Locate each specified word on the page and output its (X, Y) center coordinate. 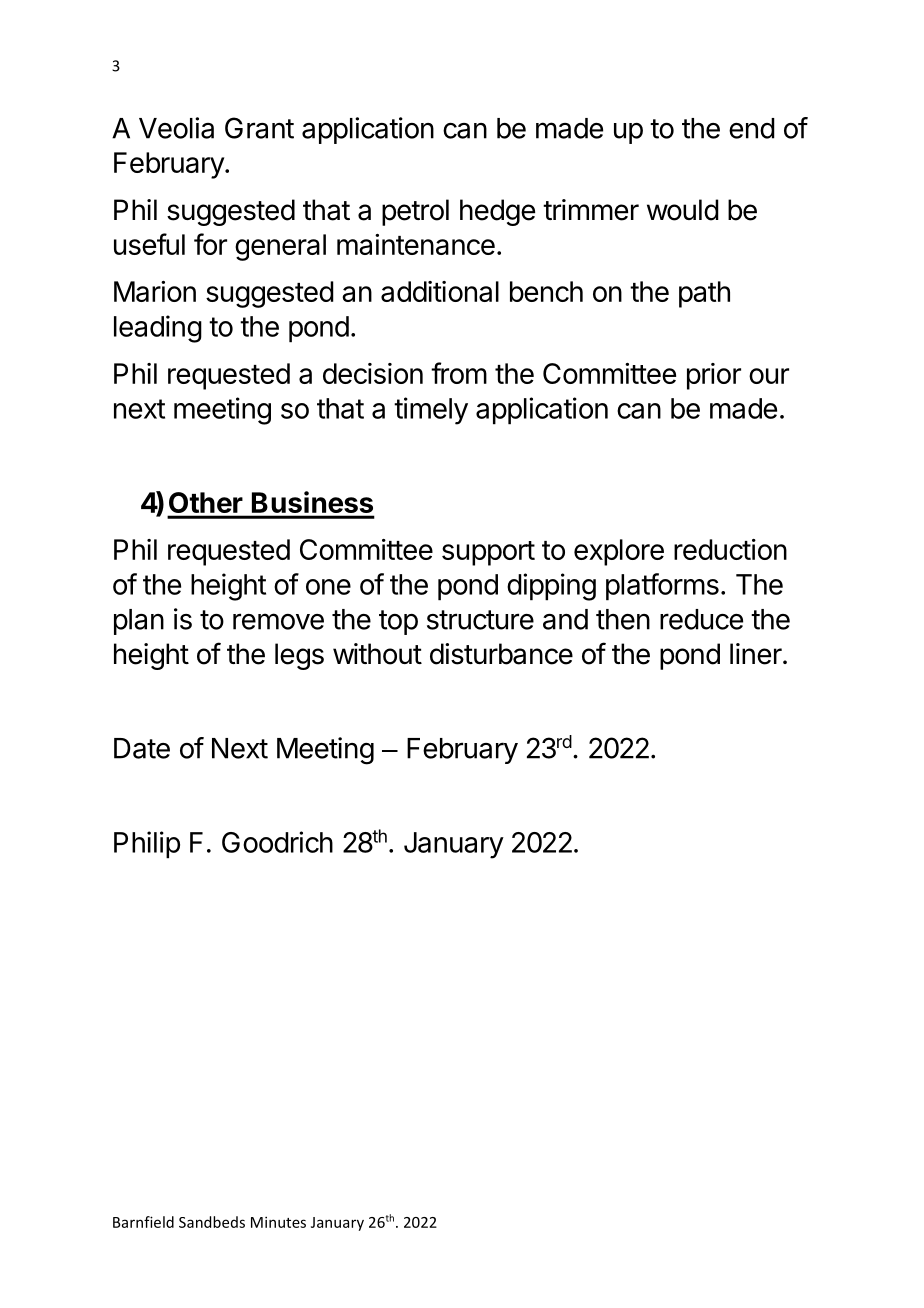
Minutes (278, 1222)
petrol (415, 212)
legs (299, 656)
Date (142, 748)
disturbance (501, 654)
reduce (701, 619)
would (683, 210)
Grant (259, 128)
